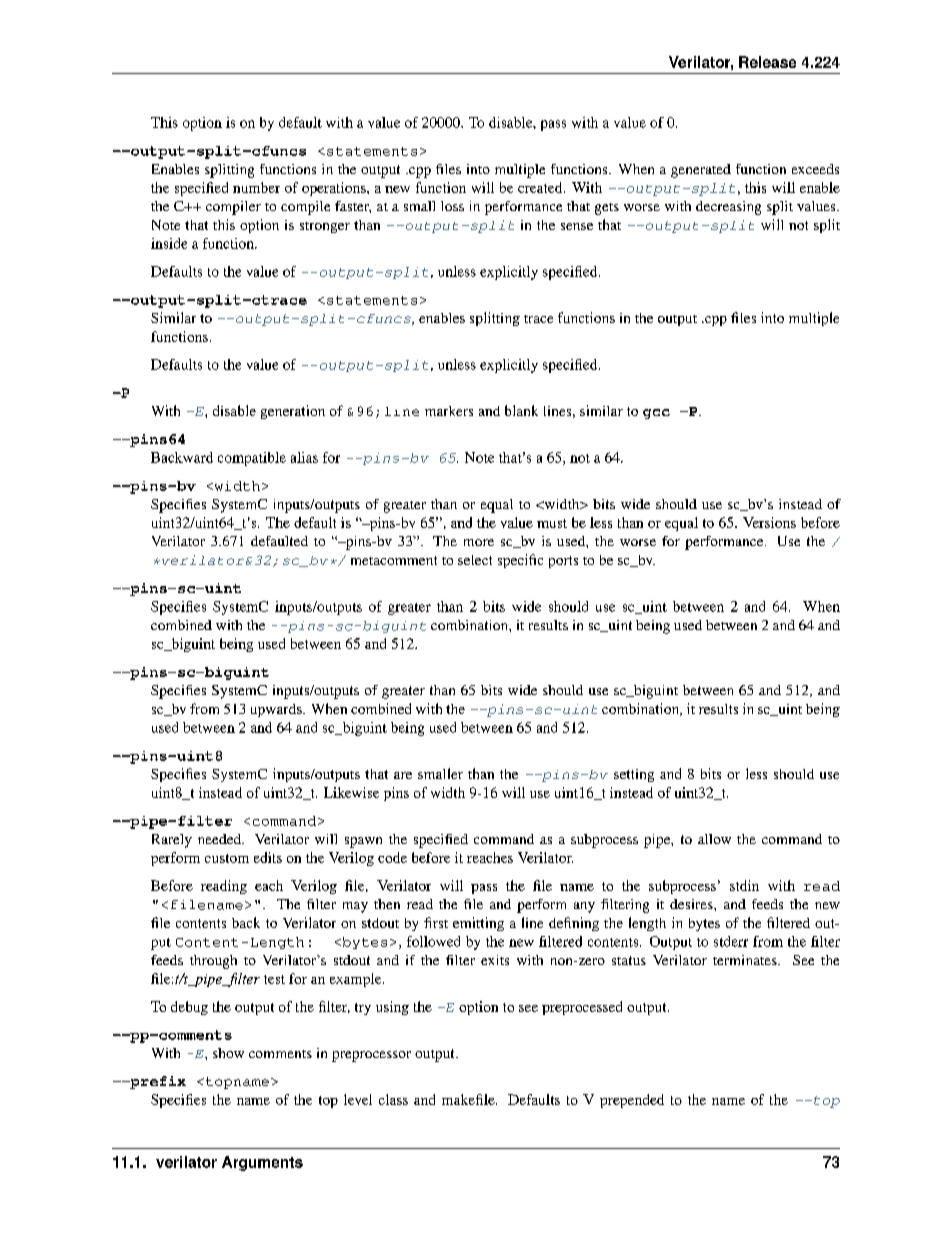 This image has height=1233, width=952. What do you see at coordinates (256, 187) in the image?
I see `number` at bounding box center [256, 187].
